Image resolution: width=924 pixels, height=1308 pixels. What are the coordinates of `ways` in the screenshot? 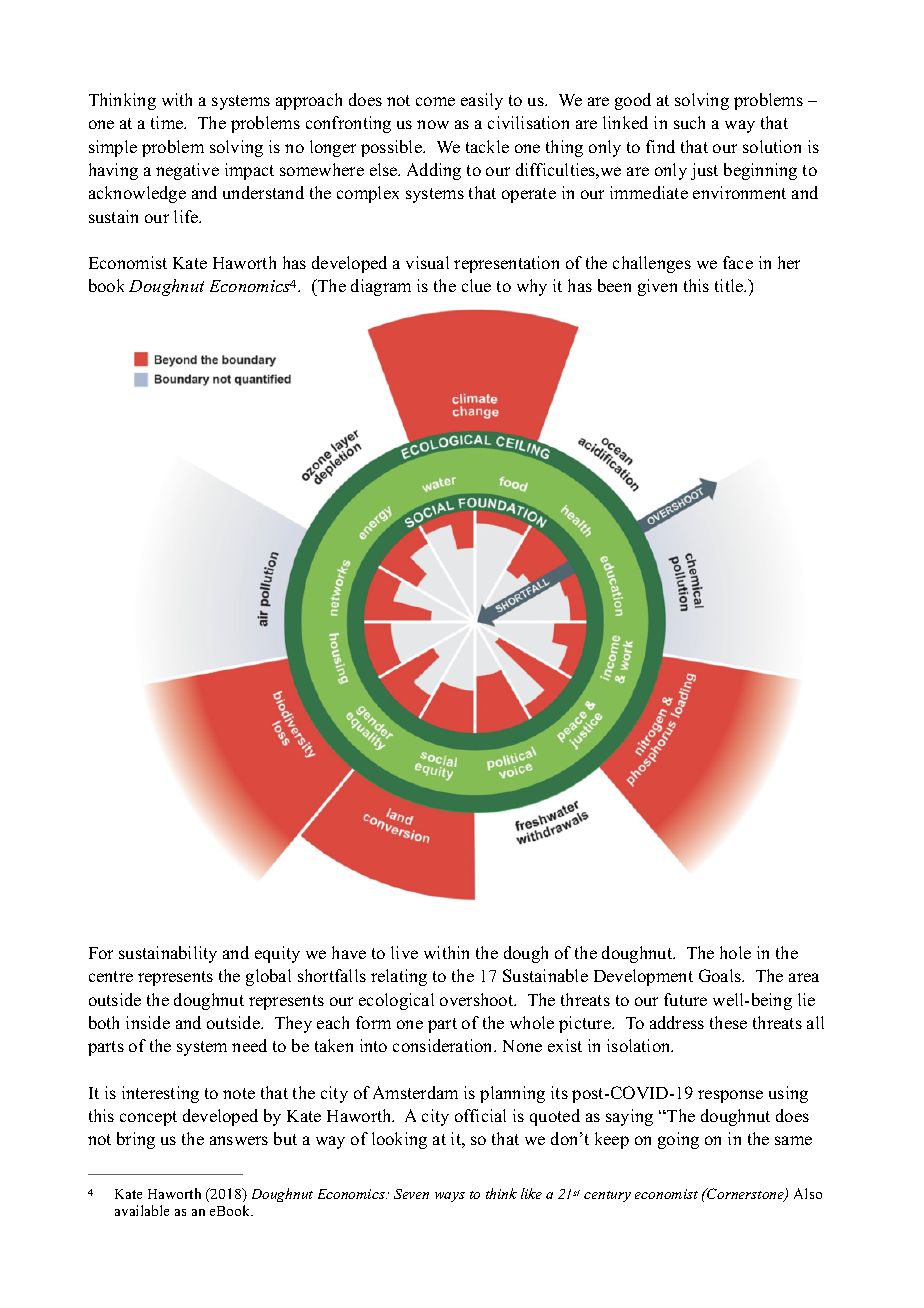 It's located at (450, 1197).
